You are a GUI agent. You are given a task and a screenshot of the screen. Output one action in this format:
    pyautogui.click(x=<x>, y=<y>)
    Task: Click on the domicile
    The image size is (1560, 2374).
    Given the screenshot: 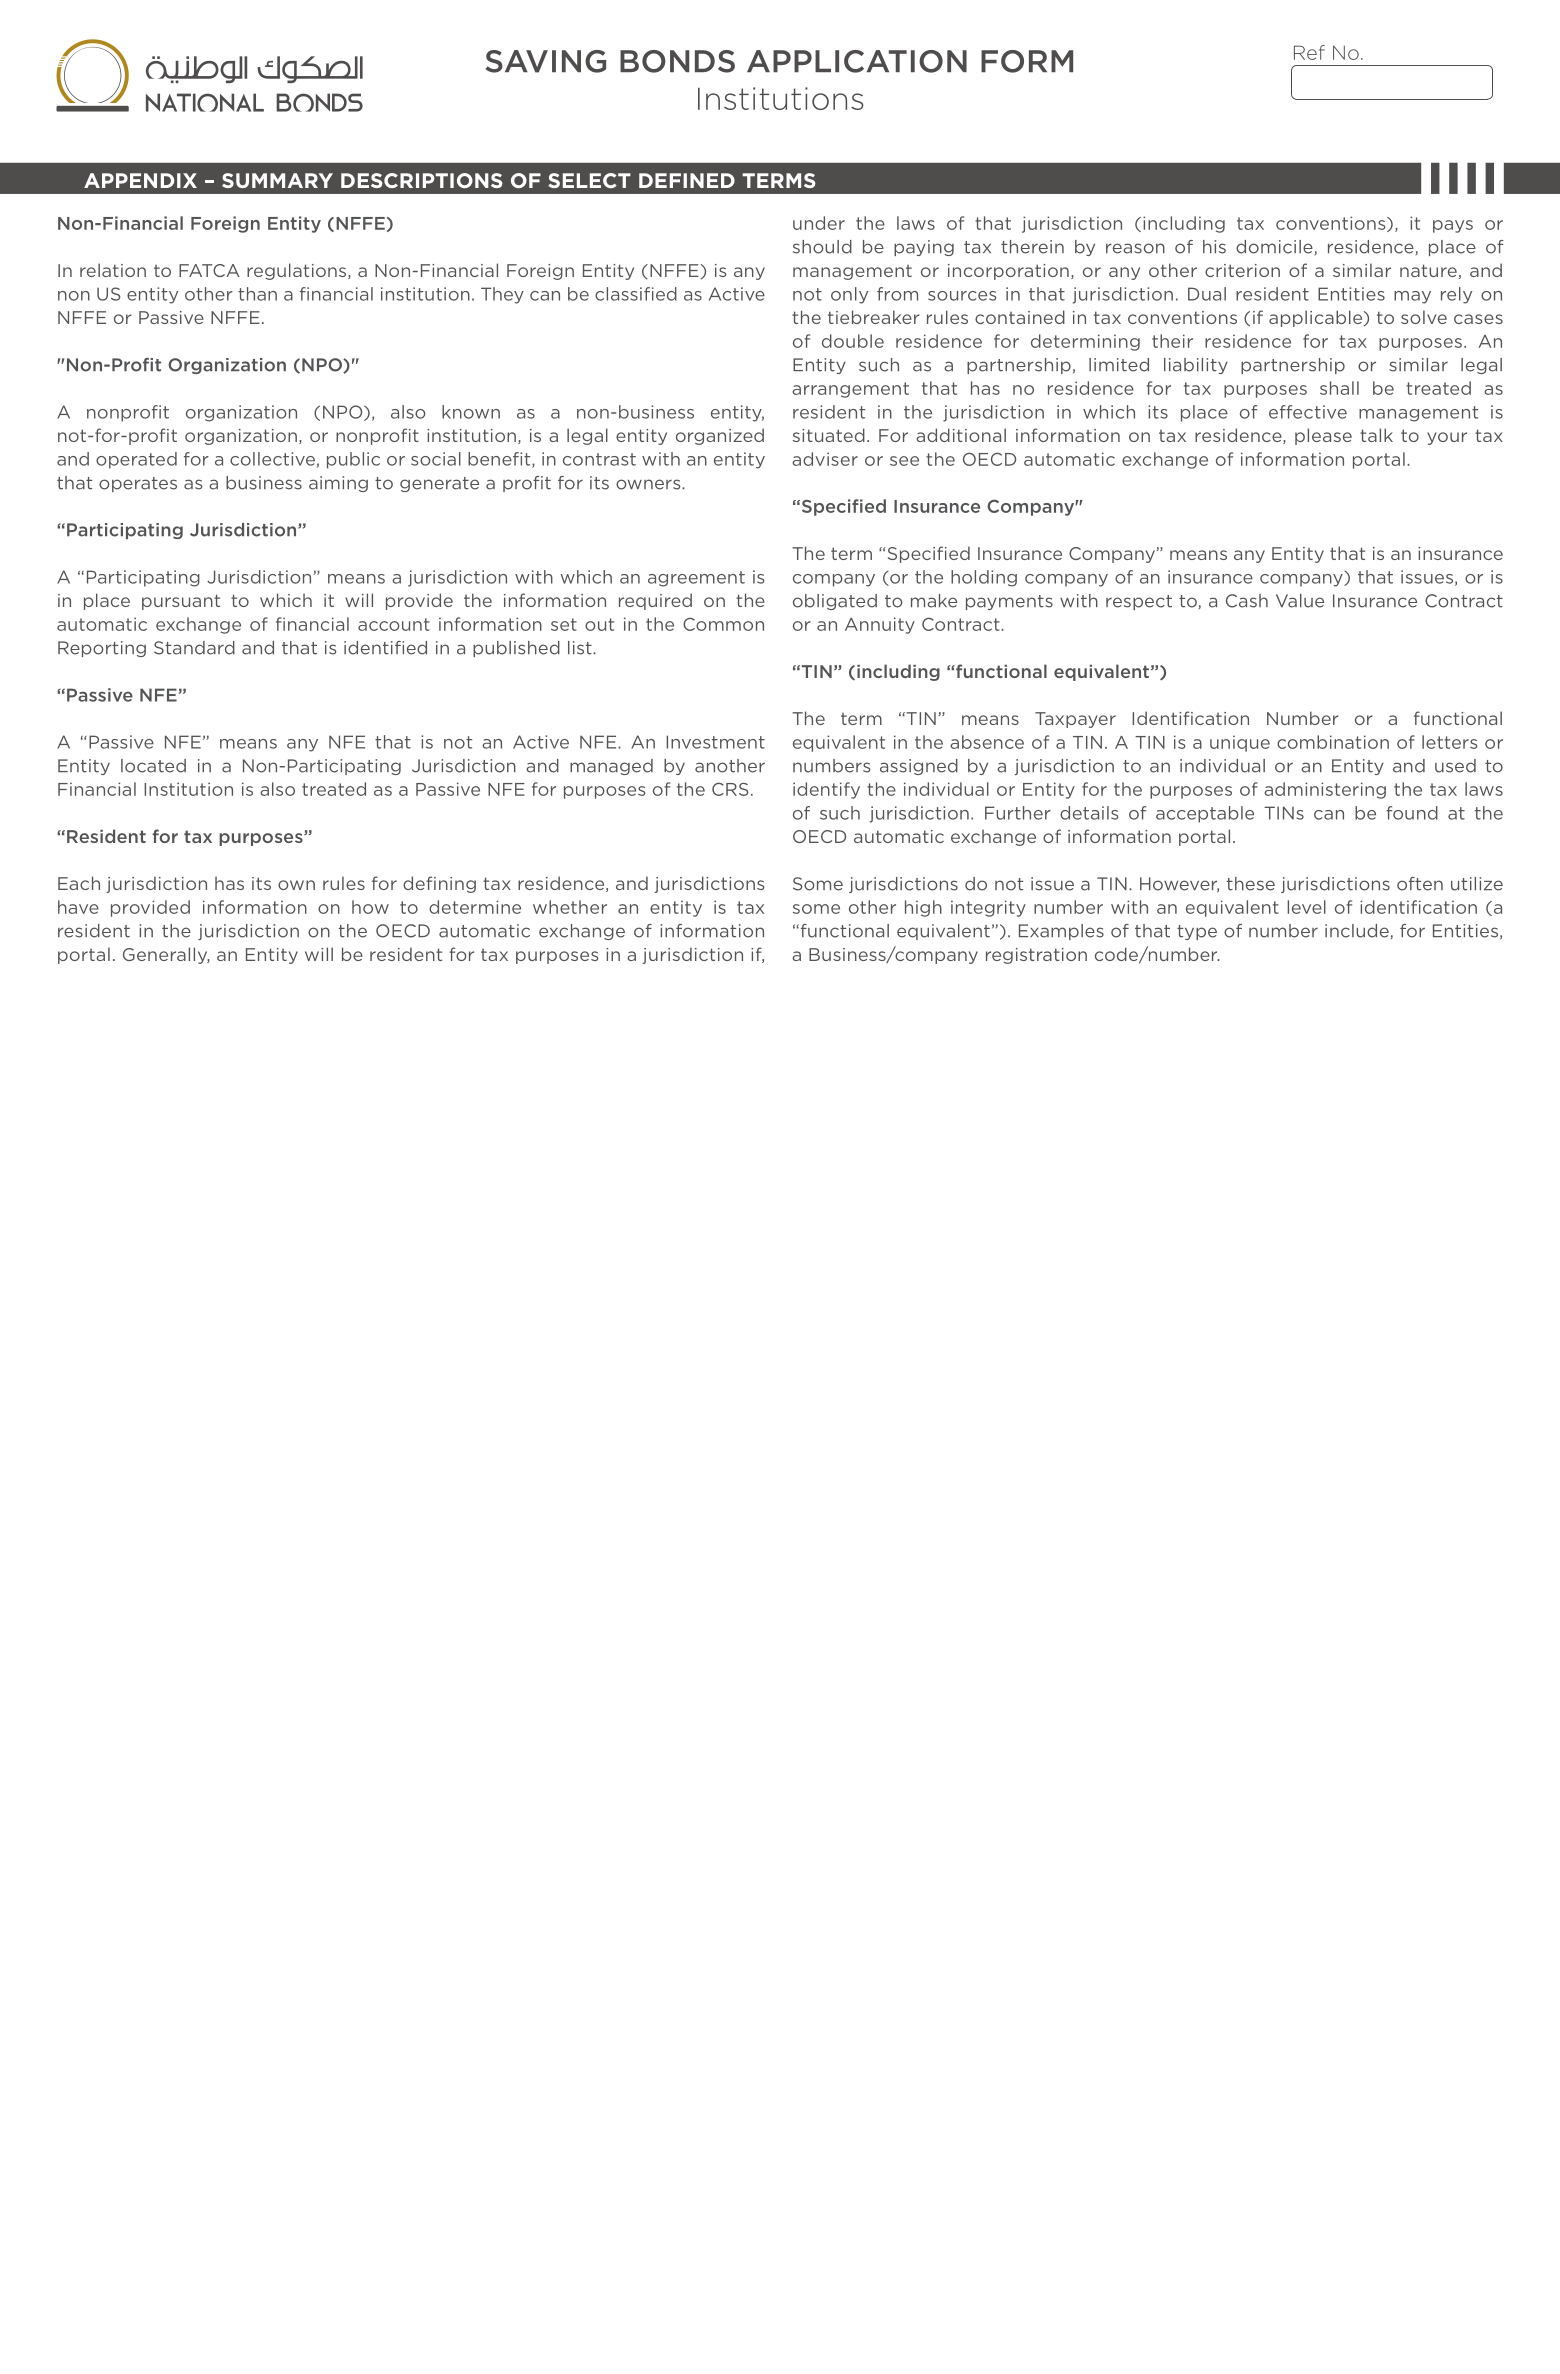 What is the action you would take?
    pyautogui.click(x=1274, y=247)
